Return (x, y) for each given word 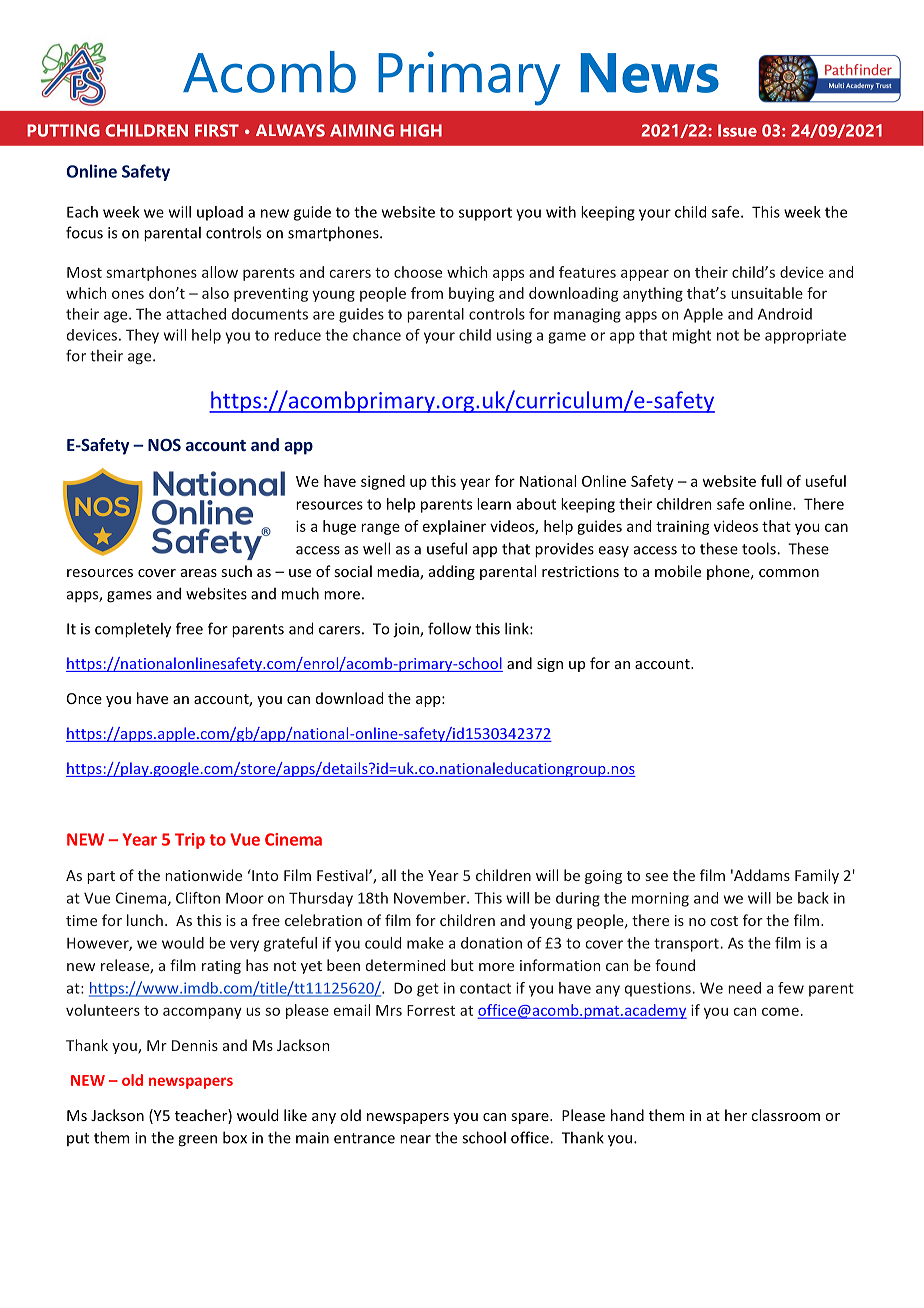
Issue (737, 130)
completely (133, 630)
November (431, 898)
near (415, 1139)
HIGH (421, 130)
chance (377, 335)
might (691, 336)
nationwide (203, 875)
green (197, 1141)
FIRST (217, 130)
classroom (785, 1115)
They (142, 336)
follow (449, 628)
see (657, 877)
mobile (678, 571)
